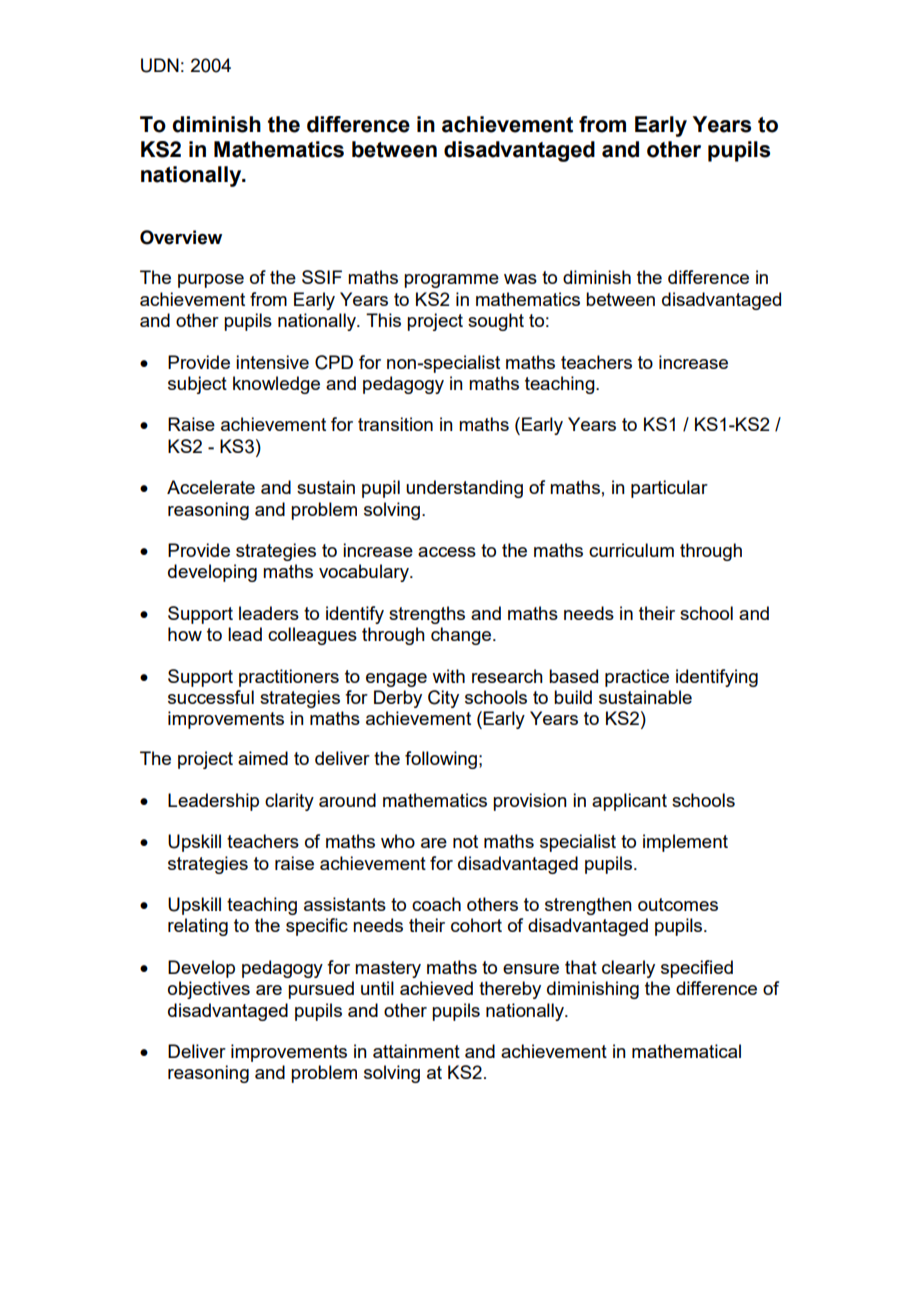 The width and height of the document is (924, 1308). I want to click on aimed, so click(263, 758).
